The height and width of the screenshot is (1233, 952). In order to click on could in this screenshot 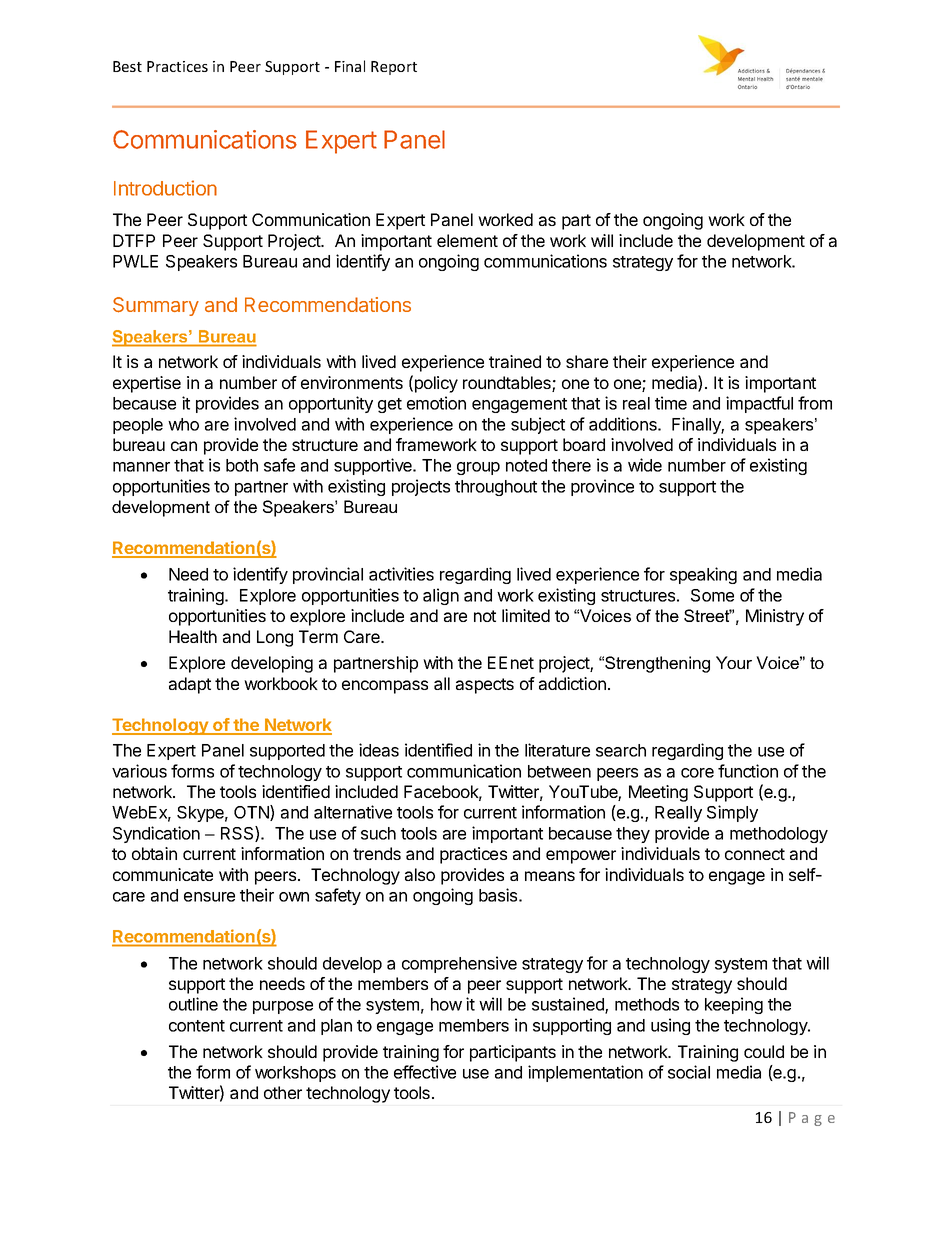, I will do `click(764, 1051)`.
